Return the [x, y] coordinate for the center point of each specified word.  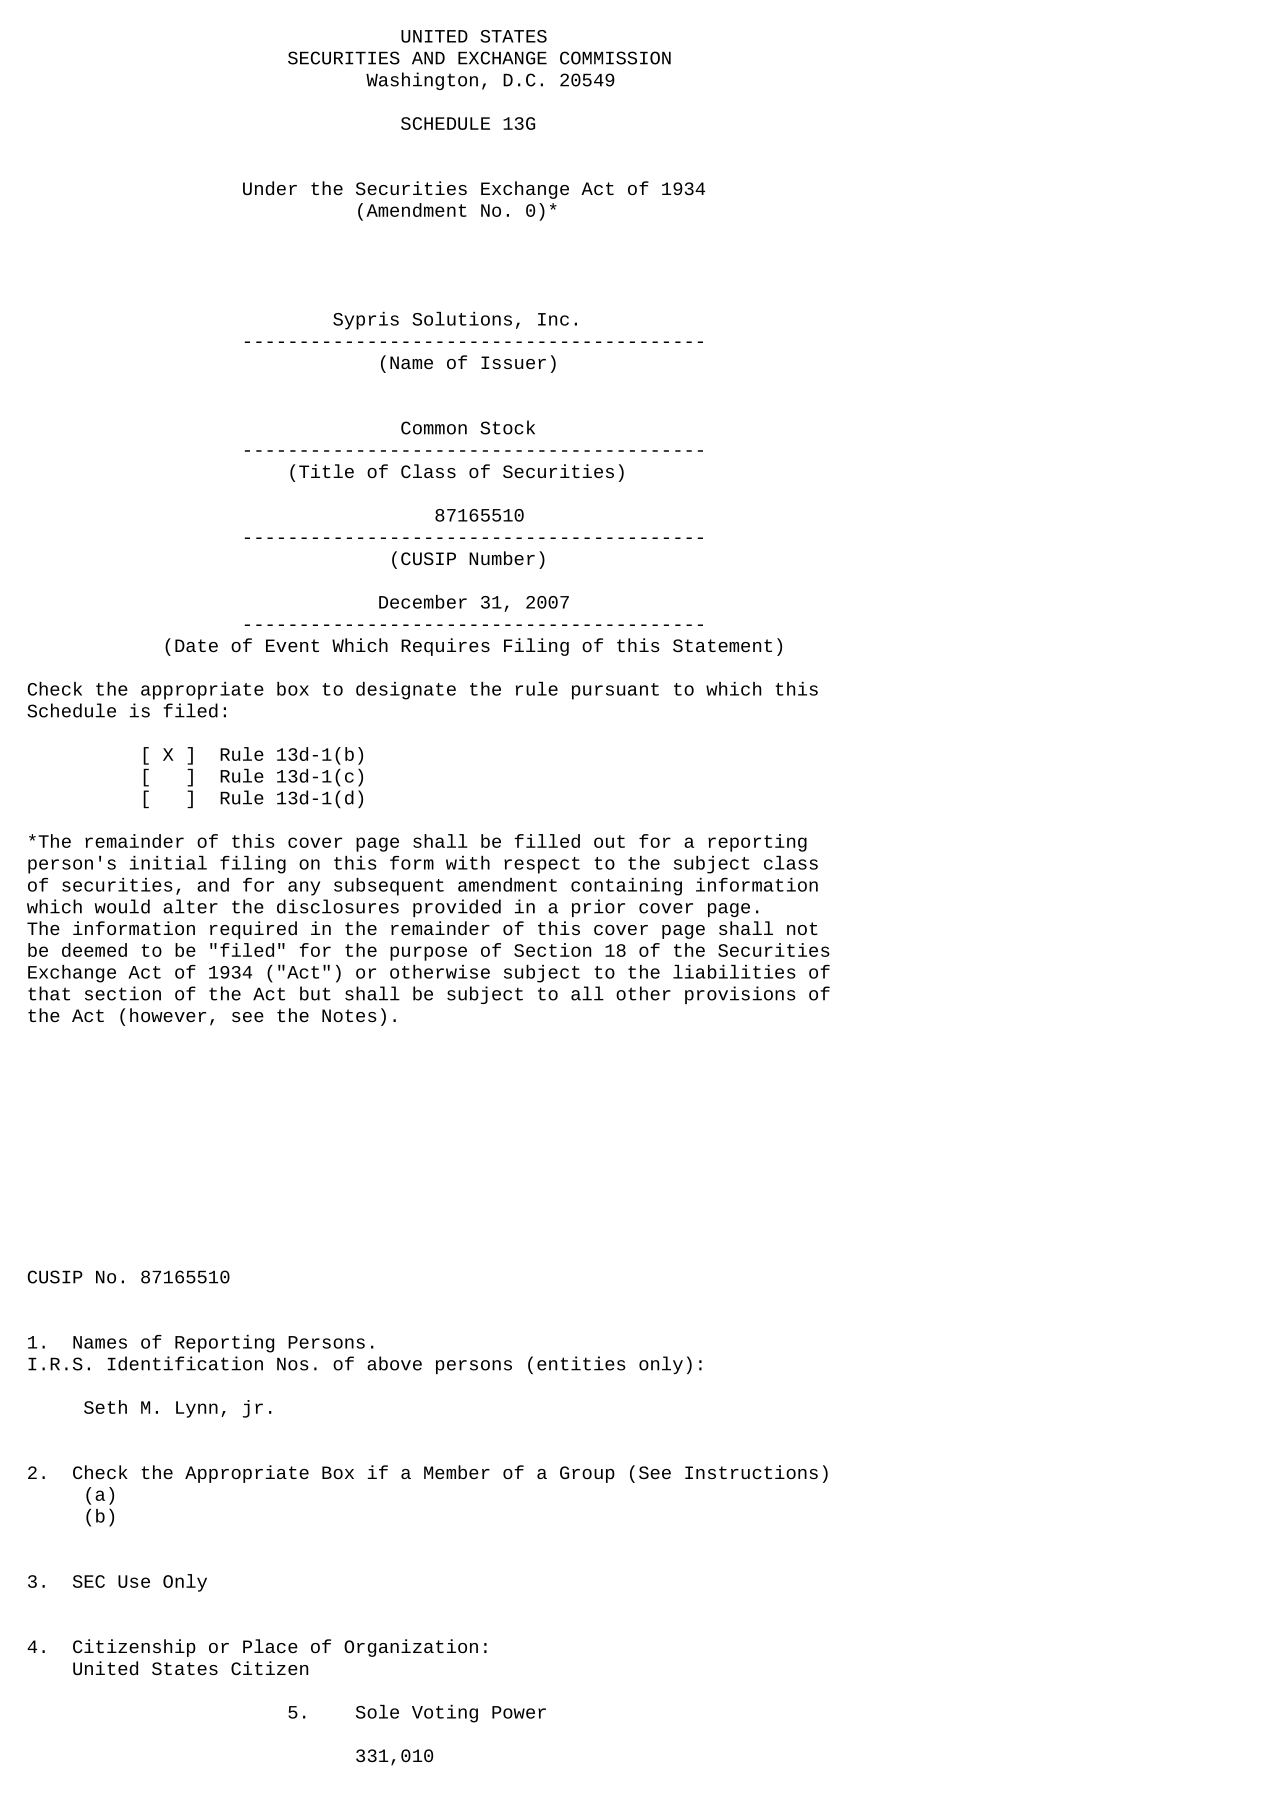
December [423, 602]
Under [270, 188]
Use [134, 1581]
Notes [349, 1015]
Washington [422, 81]
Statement [722, 645]
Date [196, 645]
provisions [740, 995]
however [168, 1015]
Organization [411, 1648]
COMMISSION [615, 58]
